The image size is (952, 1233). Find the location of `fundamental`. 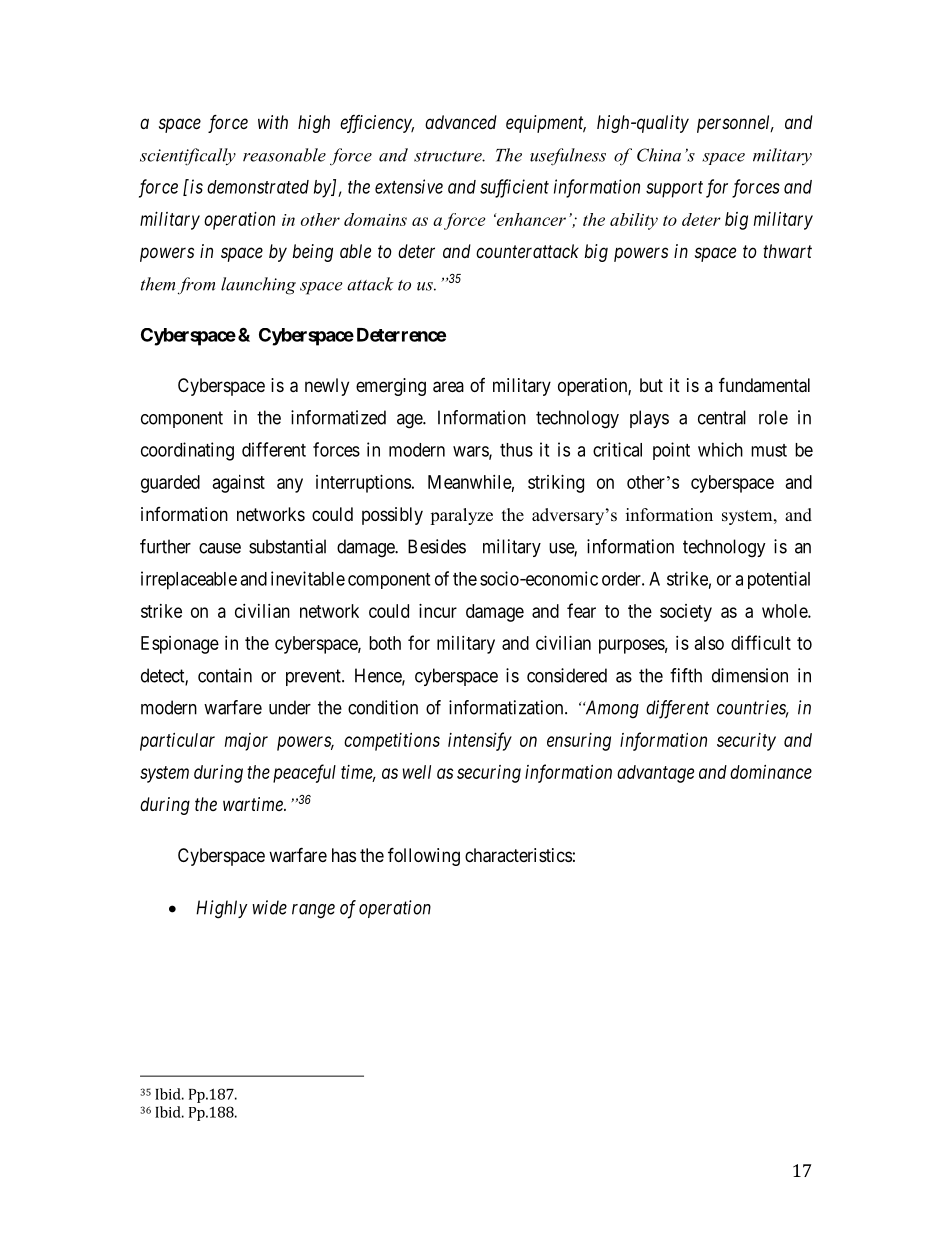

fundamental is located at coordinates (764, 385).
